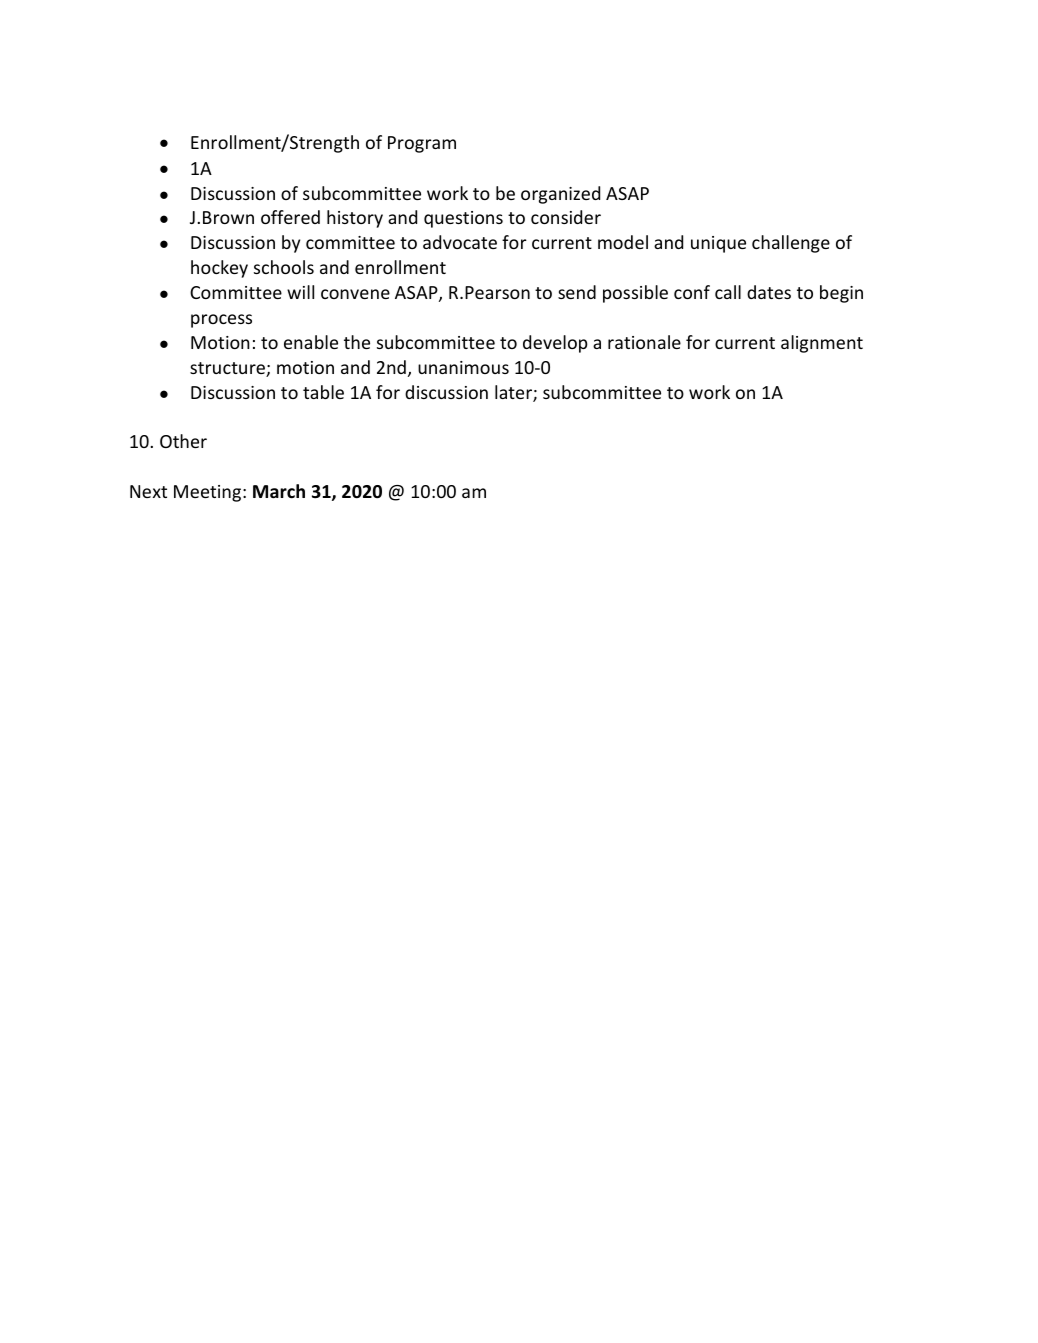  What do you see at coordinates (279, 491) in the screenshot?
I see `March` at bounding box center [279, 491].
